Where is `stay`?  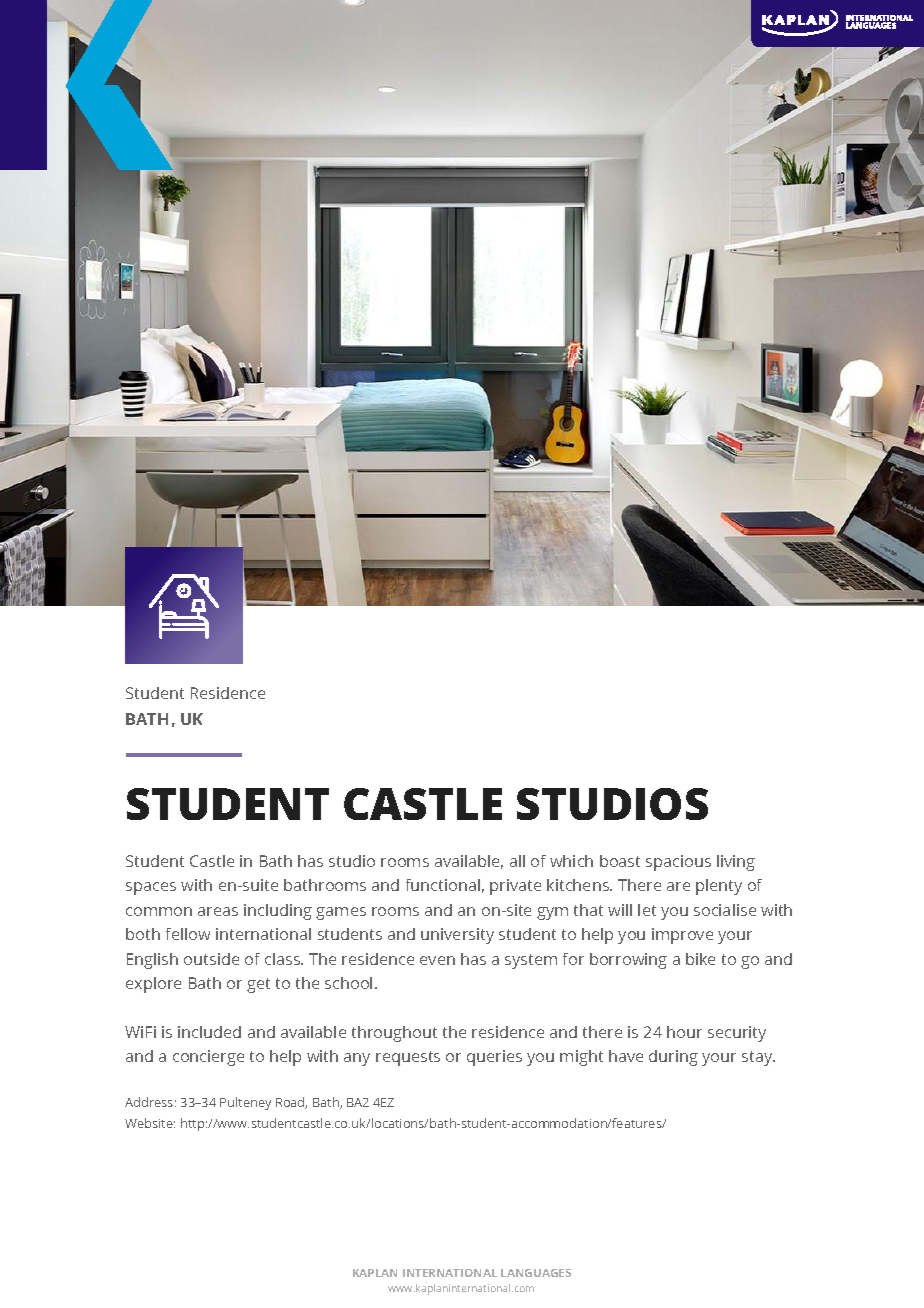
stay is located at coordinates (758, 1058).
